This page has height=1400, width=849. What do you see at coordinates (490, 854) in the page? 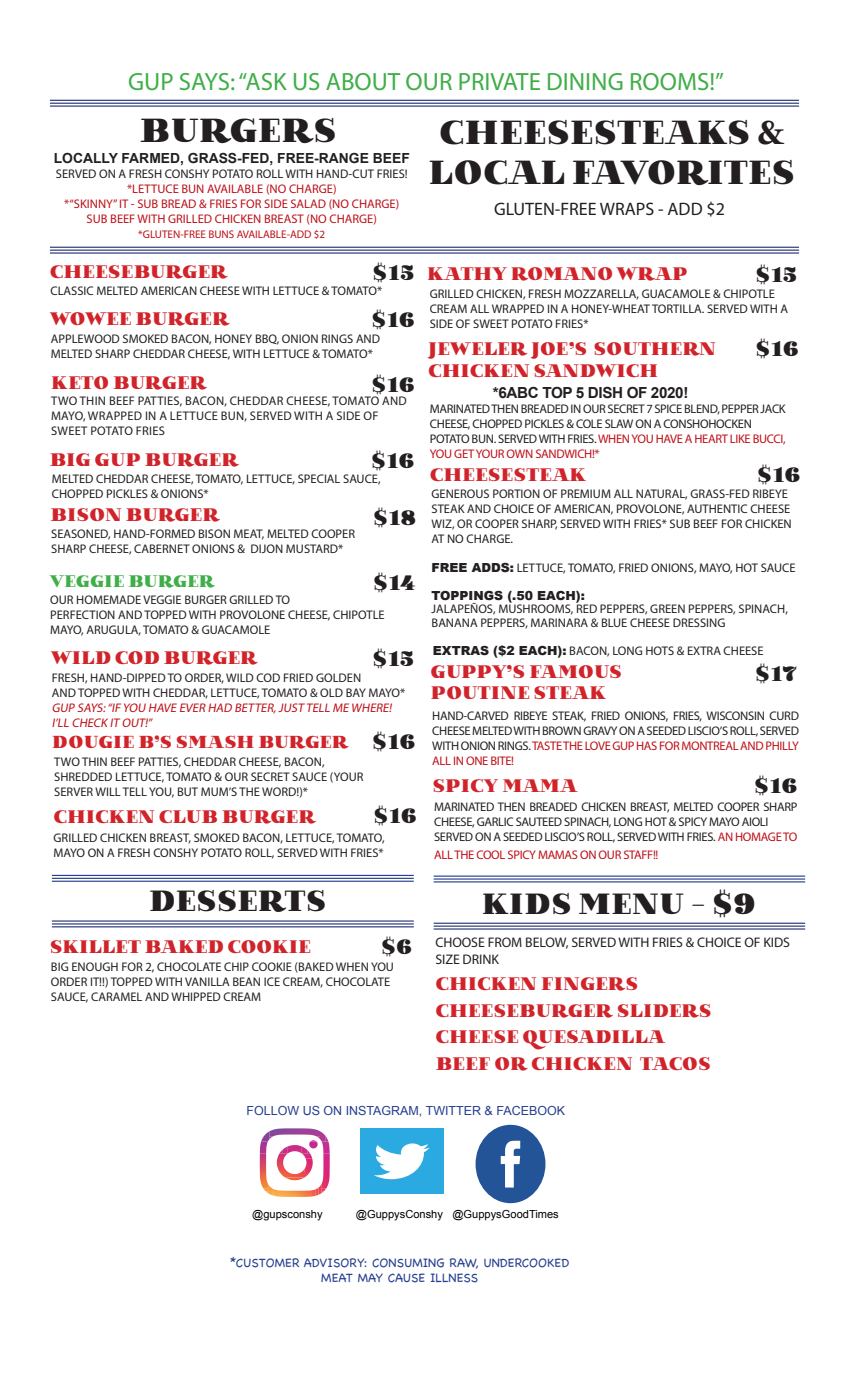
I see `COOL` at bounding box center [490, 854].
